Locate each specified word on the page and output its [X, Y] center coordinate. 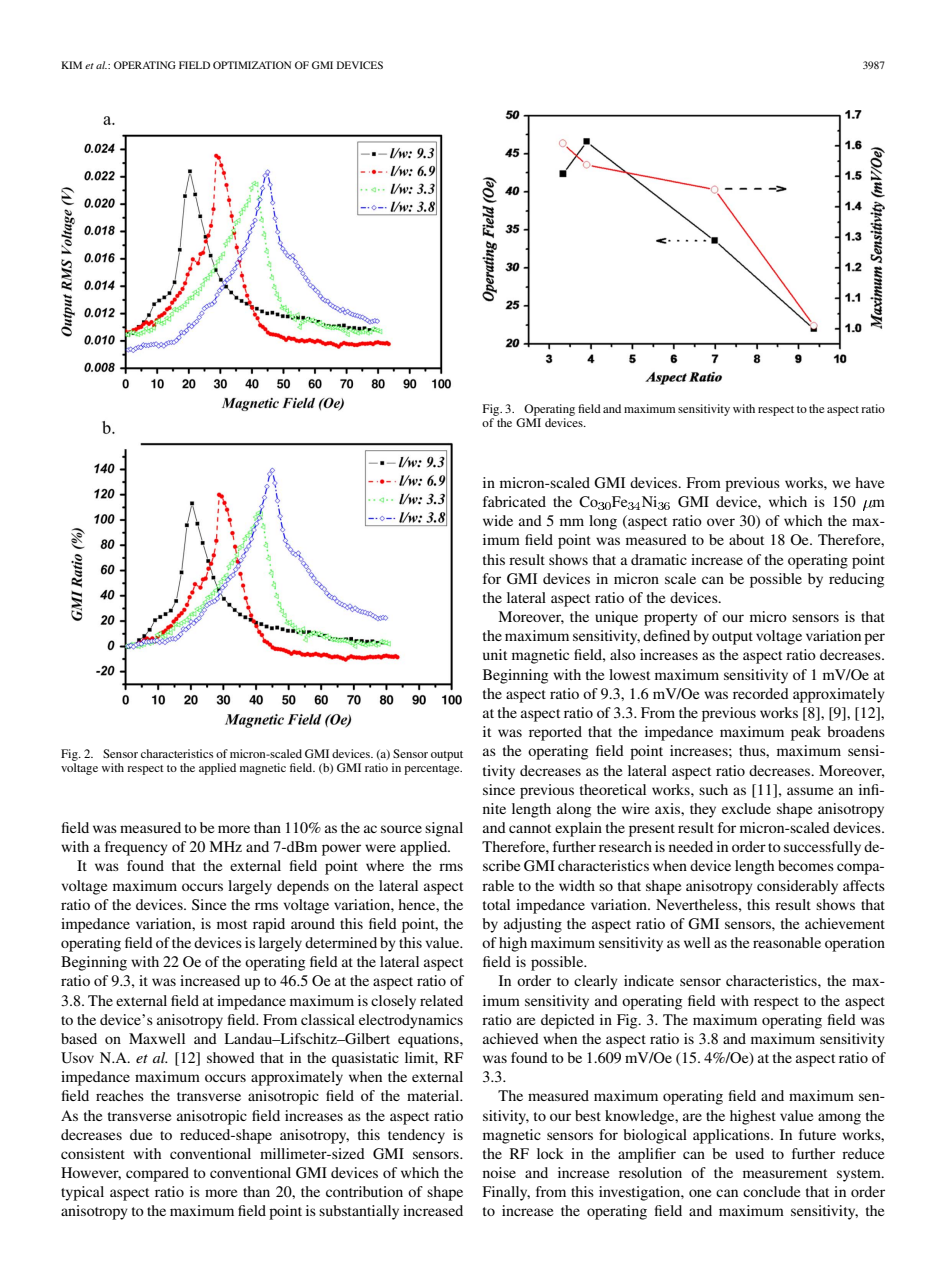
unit [495, 654]
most [232, 924]
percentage [433, 770]
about [746, 539]
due [141, 1134]
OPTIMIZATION [252, 65]
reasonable [787, 942]
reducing [856, 580]
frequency [136, 848]
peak [806, 733]
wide [498, 520]
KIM [71, 65]
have [869, 482]
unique [616, 618]
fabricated [514, 501]
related [441, 1000]
